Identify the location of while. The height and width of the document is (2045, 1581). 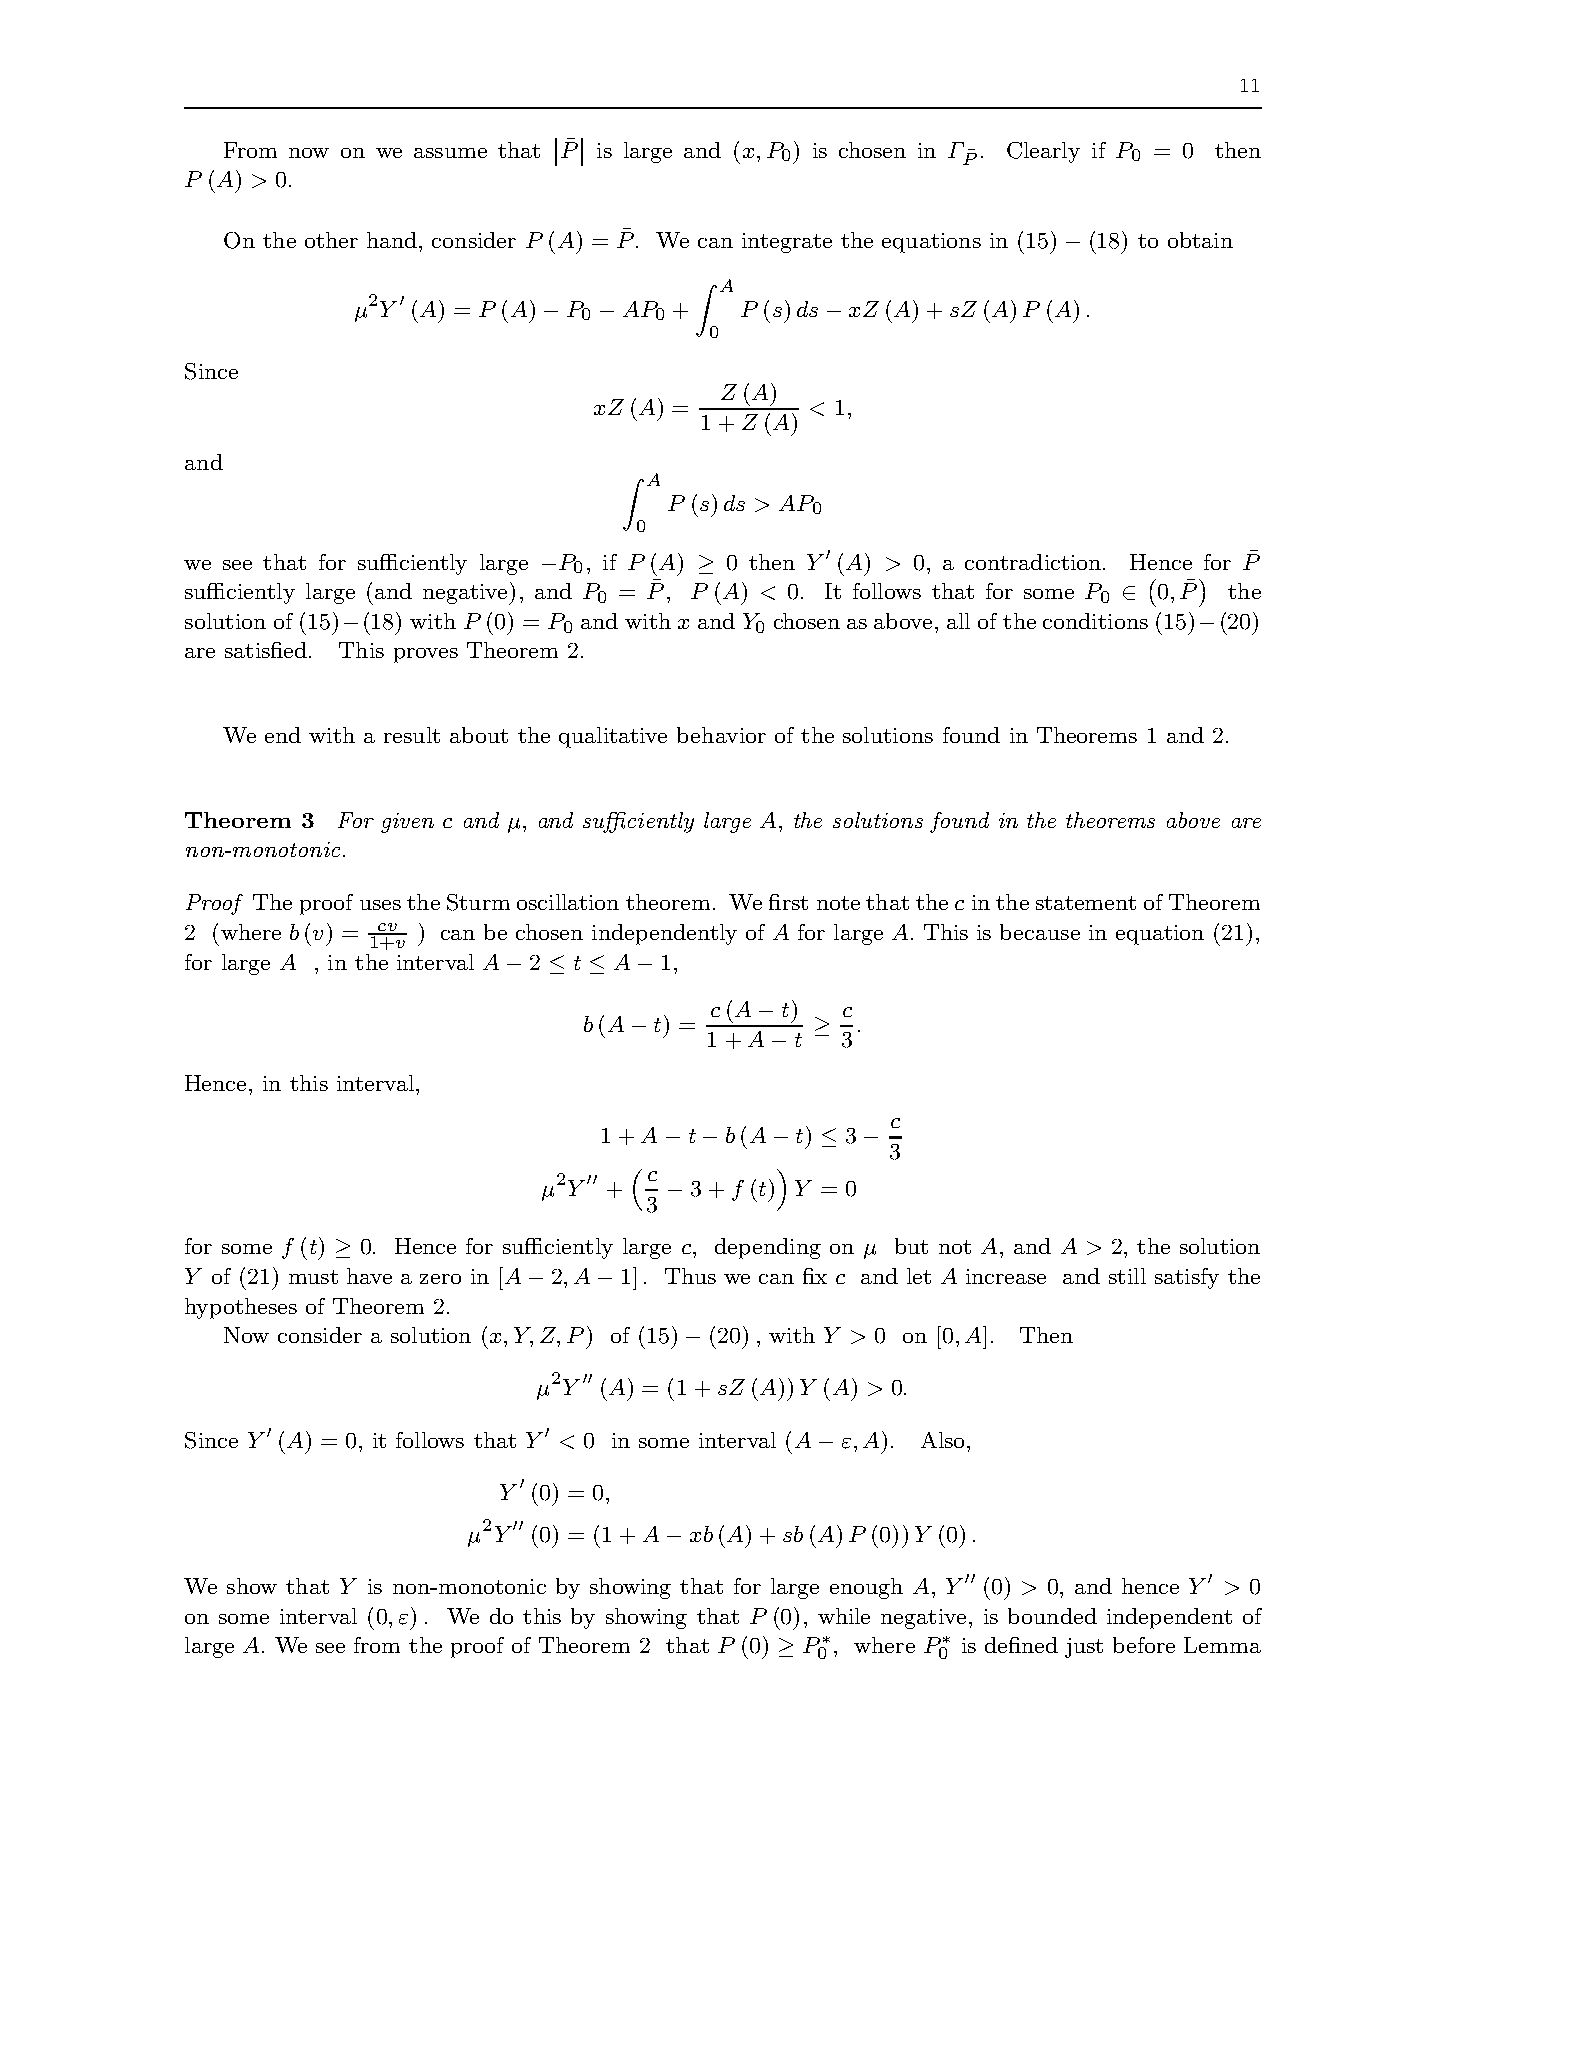
(844, 1616).
